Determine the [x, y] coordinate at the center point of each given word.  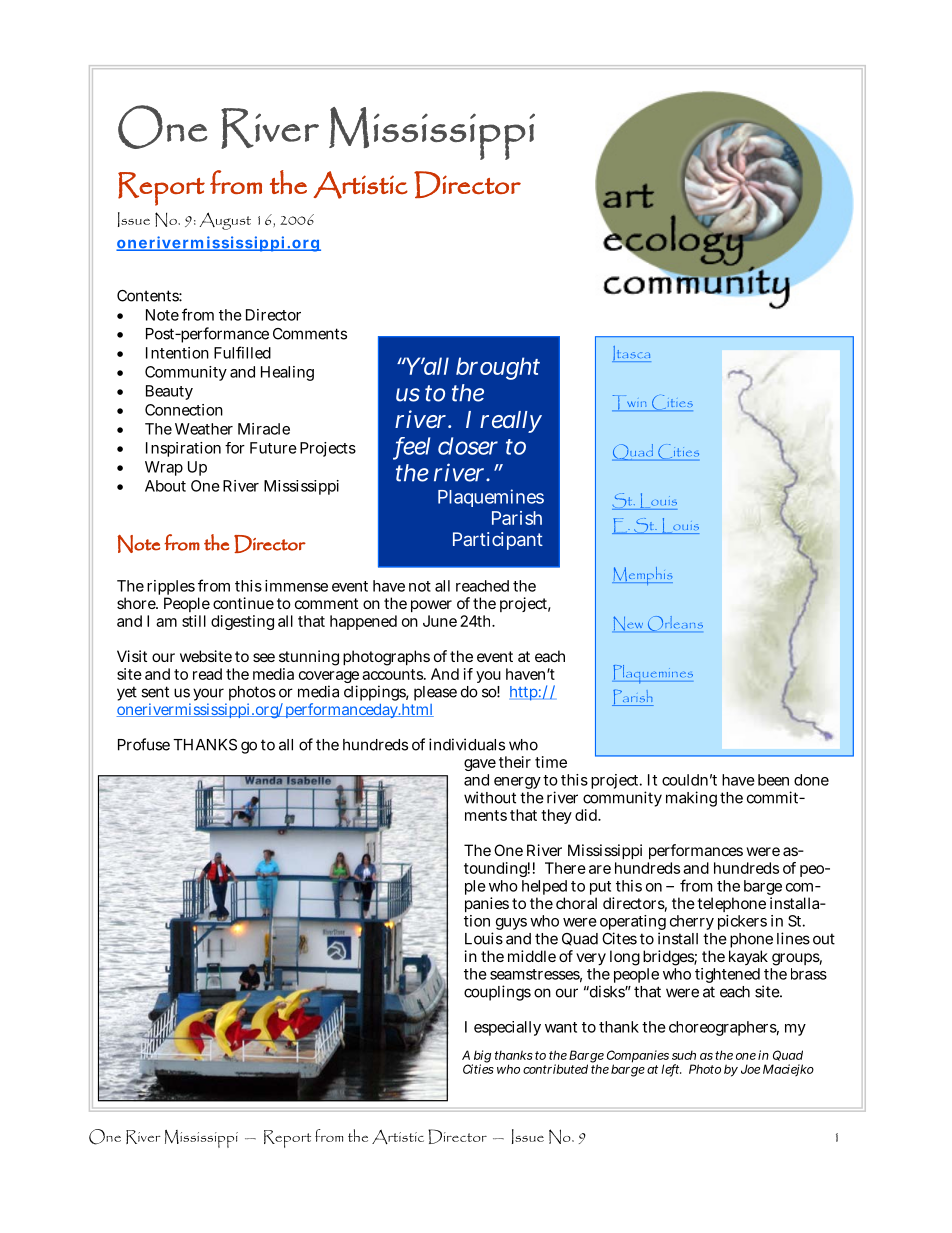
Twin [630, 403]
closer [468, 446]
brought [498, 368]
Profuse [144, 744]
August [225, 221]
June [440, 621]
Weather [204, 429]
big [481, 1057]
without [490, 797]
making [691, 799]
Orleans [675, 624]
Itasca [631, 354]
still [194, 621]
